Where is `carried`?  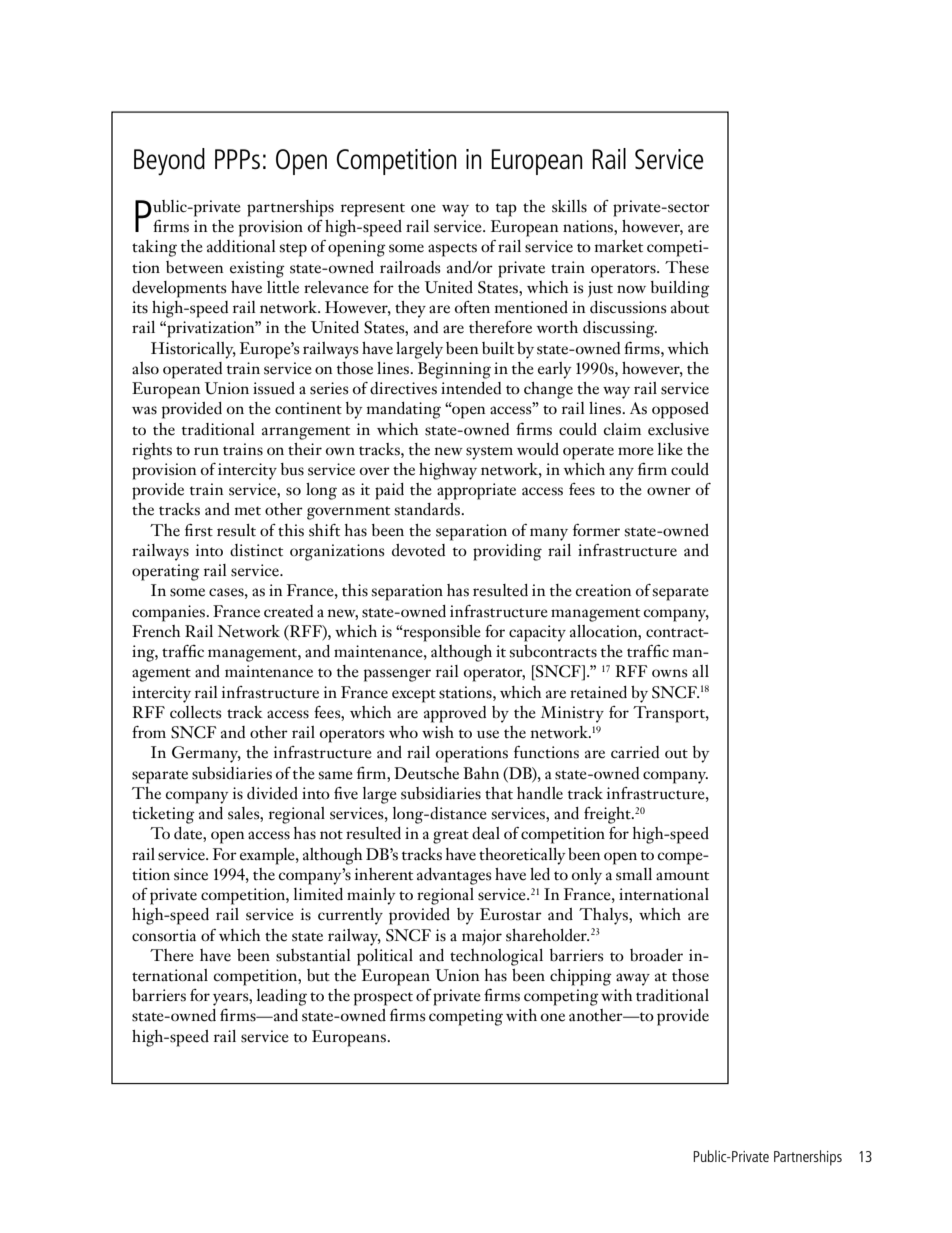 carried is located at coordinates (635, 752).
